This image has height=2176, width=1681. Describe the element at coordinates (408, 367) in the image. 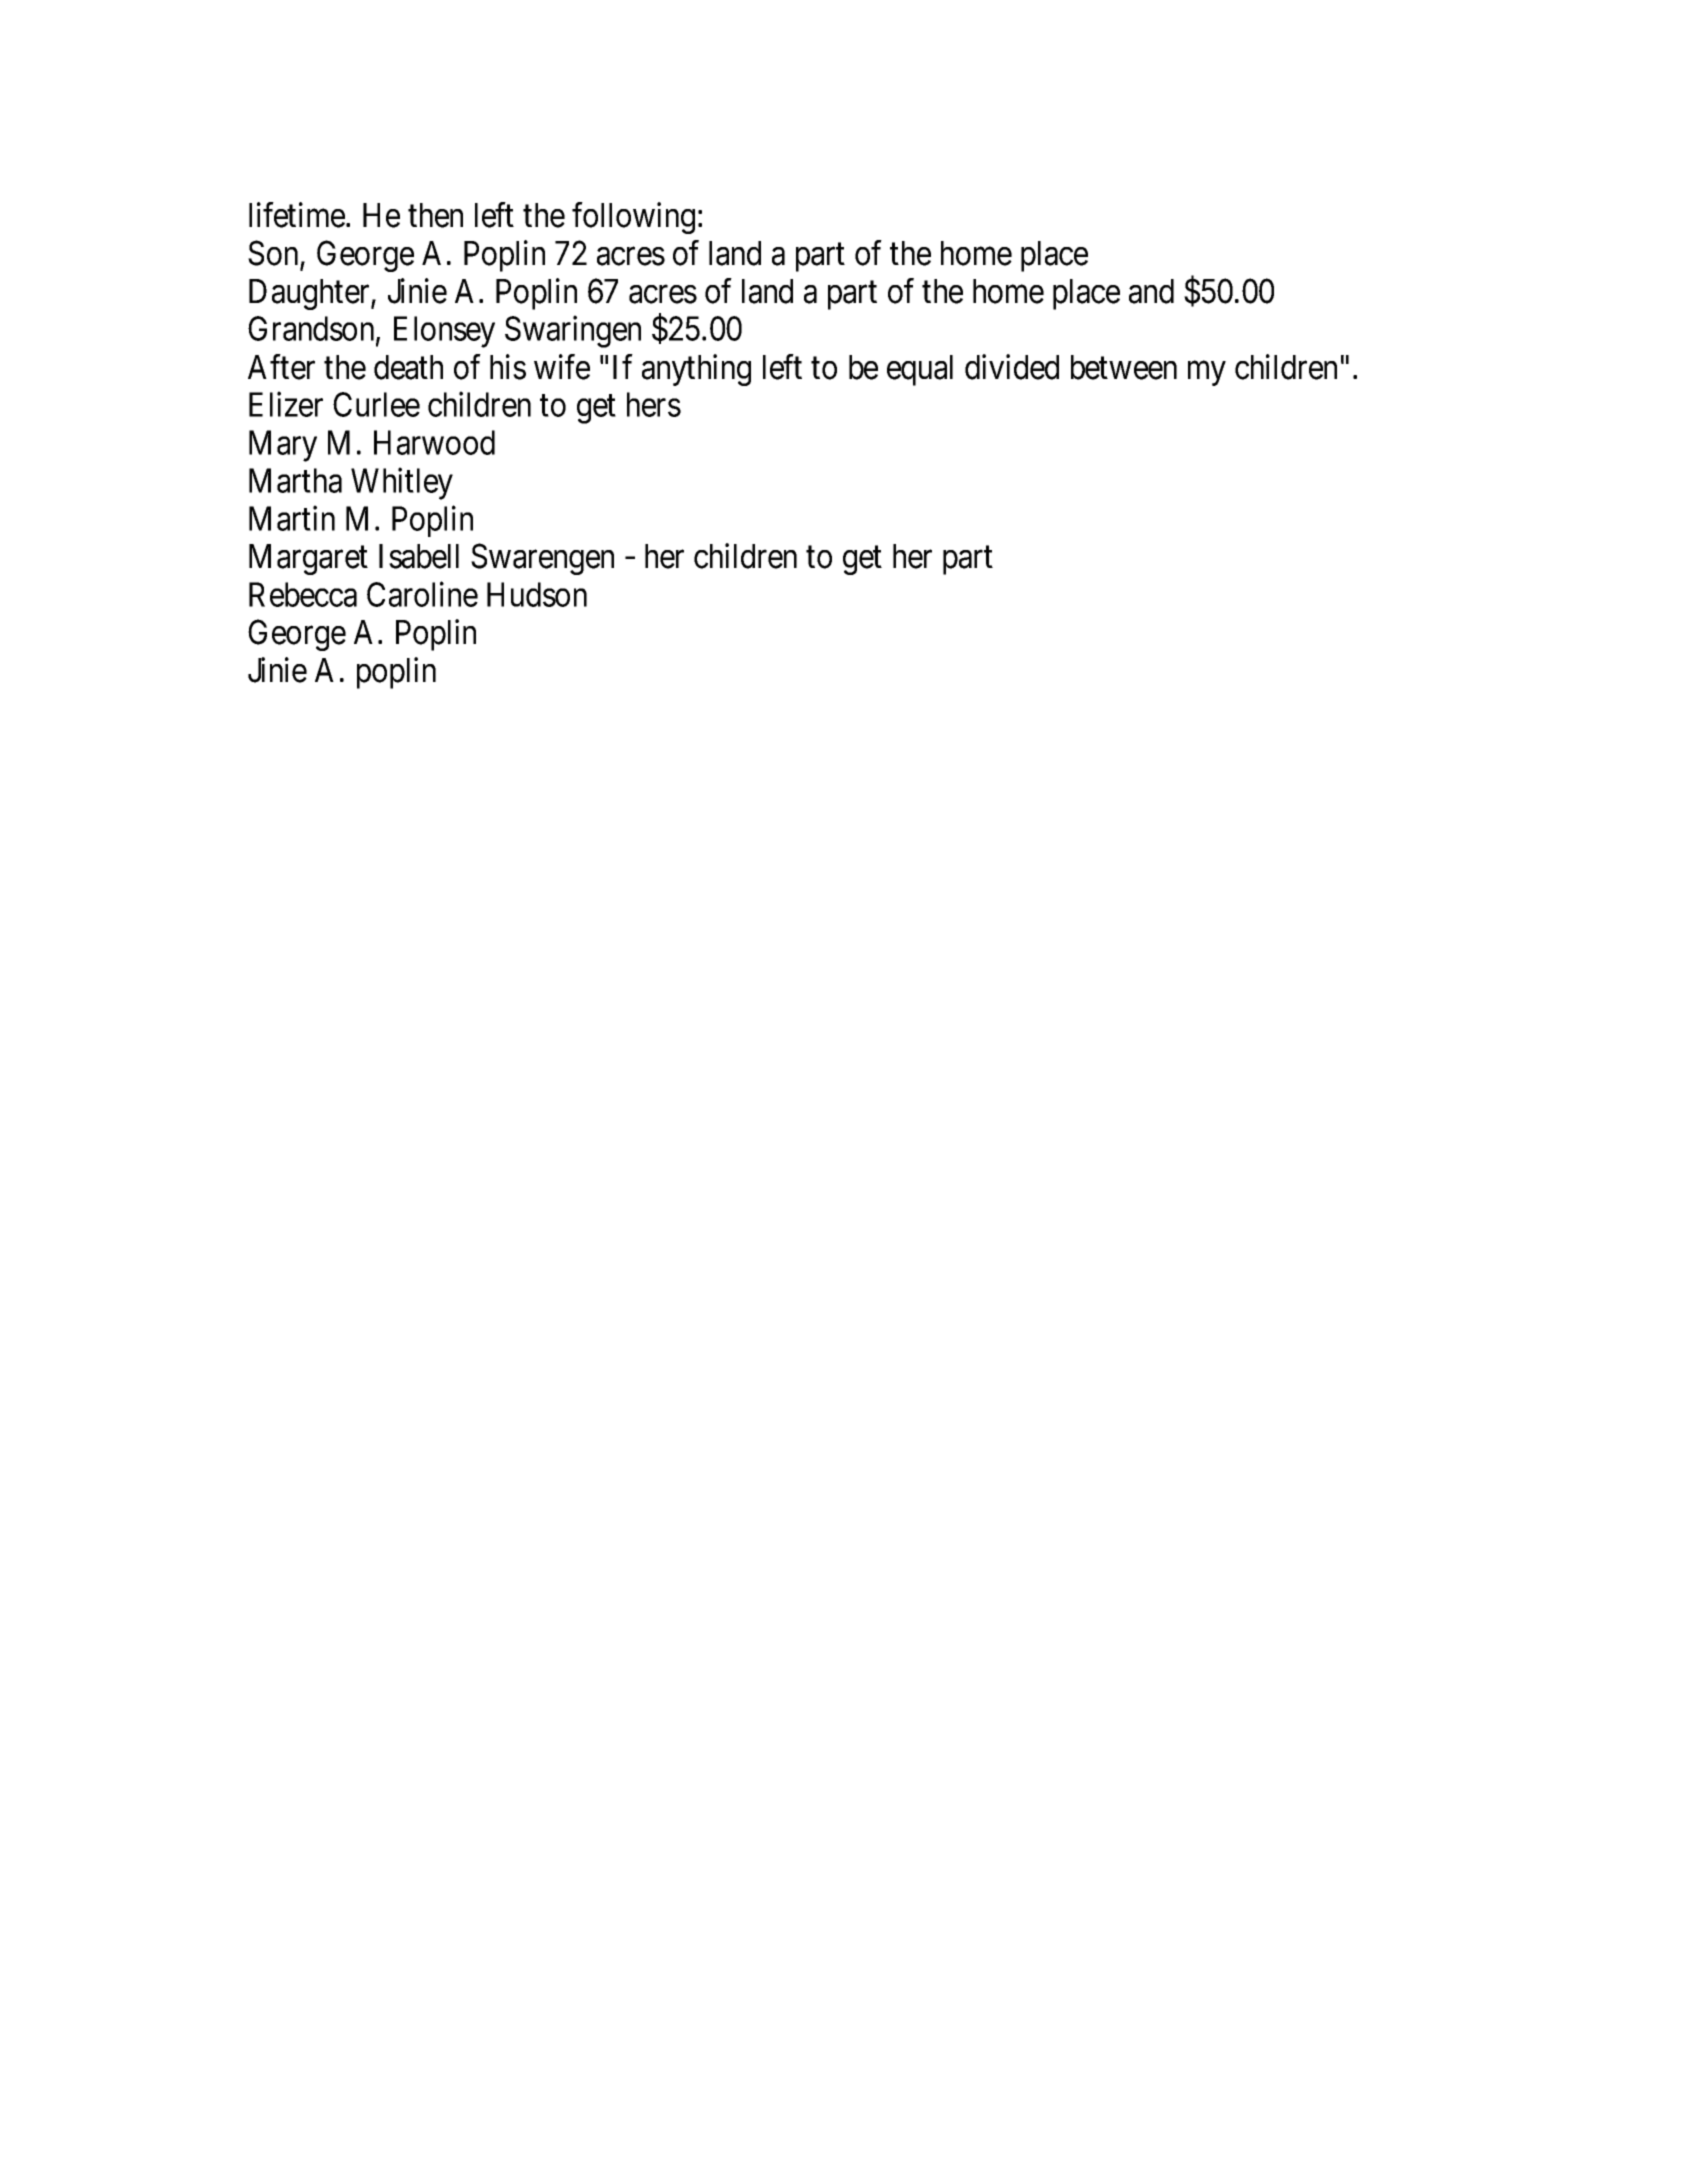

I see `death` at that location.
